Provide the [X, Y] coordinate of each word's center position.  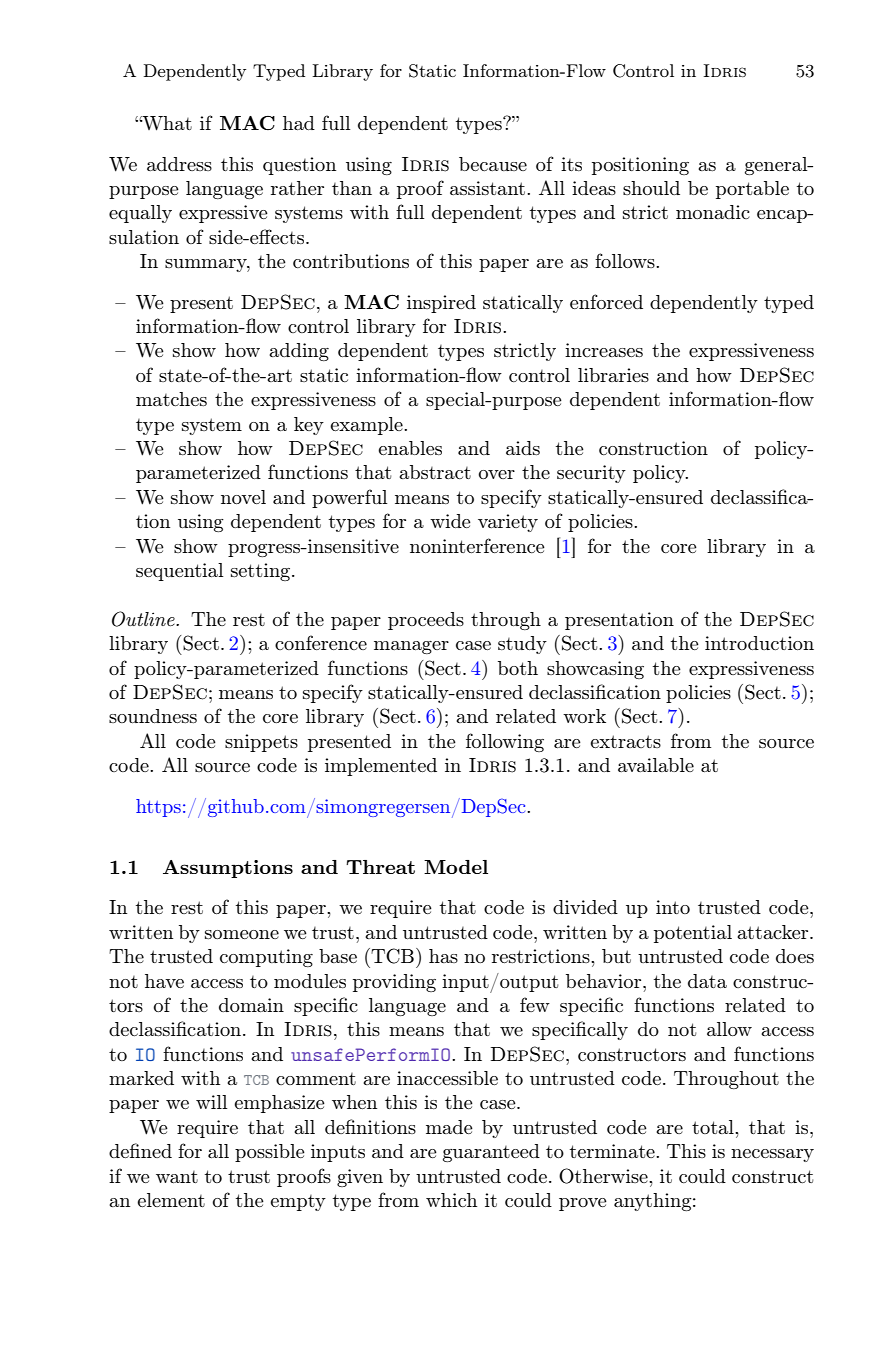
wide [450, 521]
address [179, 164]
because [493, 164]
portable [752, 190]
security [591, 474]
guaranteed [491, 1153]
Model [456, 867]
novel [243, 497]
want [177, 1177]
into [673, 907]
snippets [261, 743]
